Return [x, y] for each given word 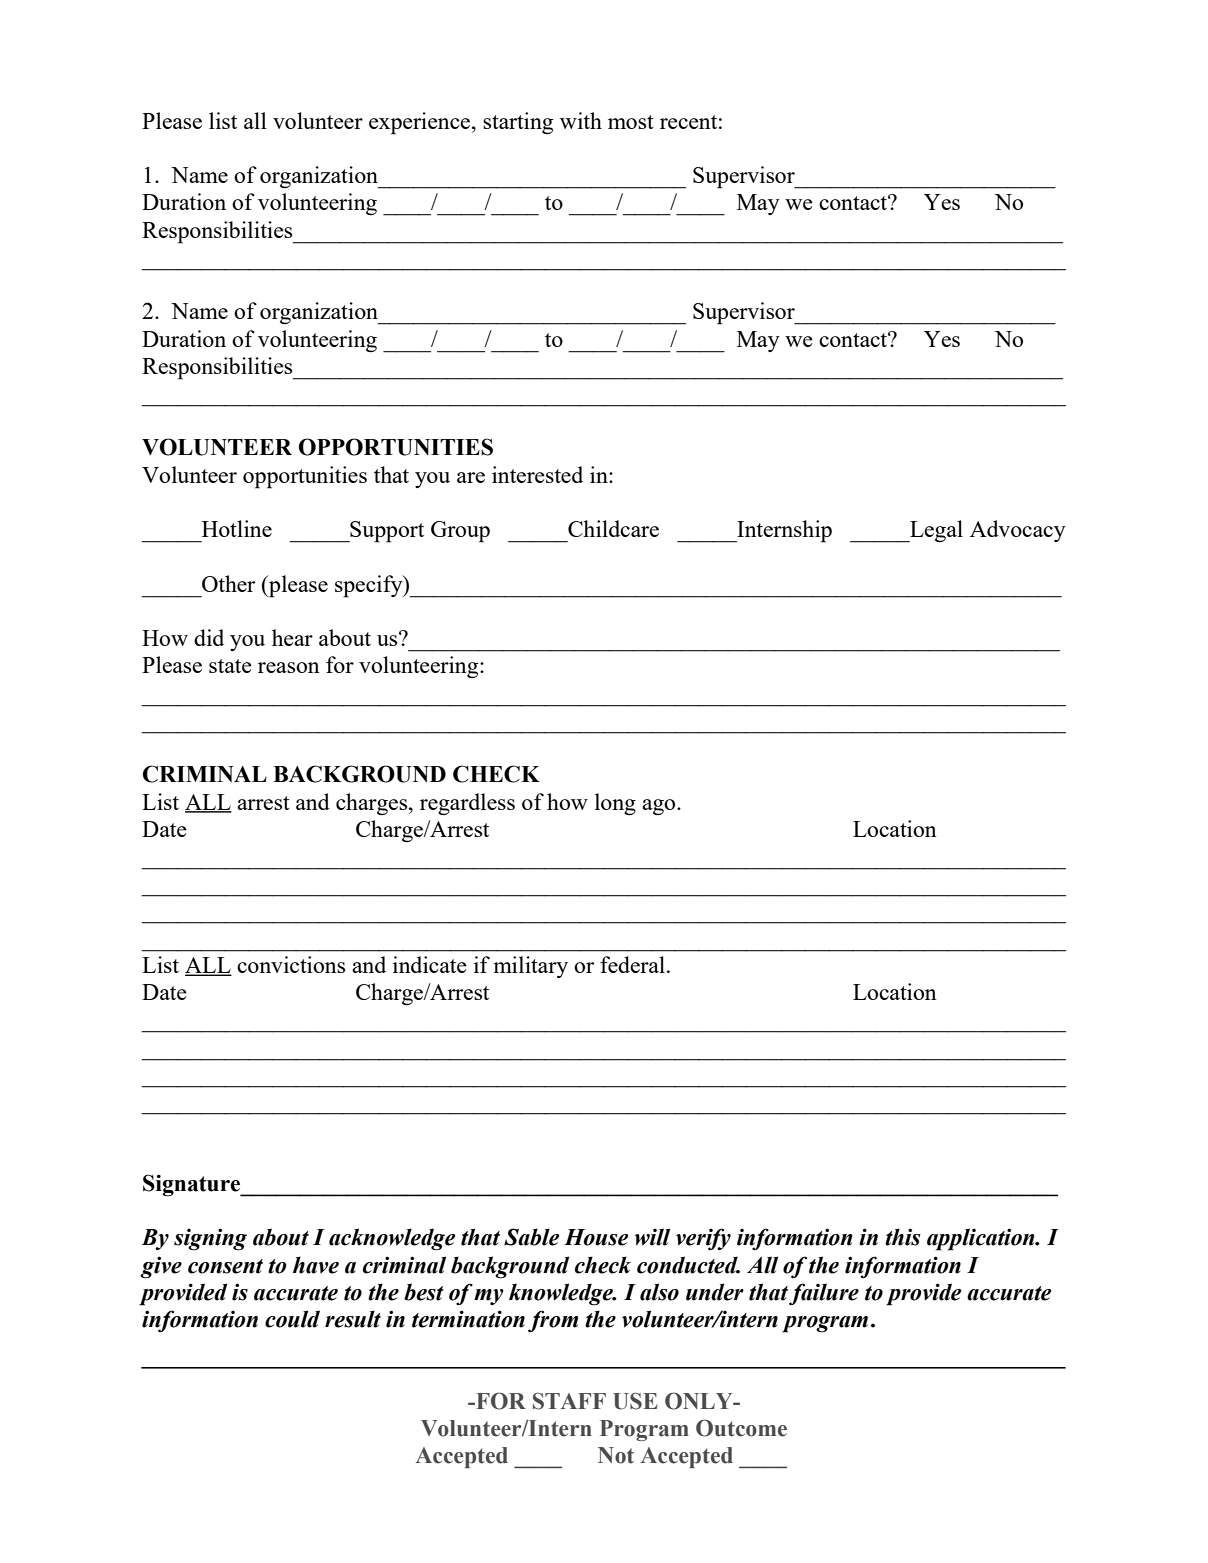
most [631, 122]
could [292, 1319]
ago [660, 807]
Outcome [741, 1428]
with [581, 120]
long [615, 804]
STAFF [569, 1401]
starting [518, 123]
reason [289, 667]
